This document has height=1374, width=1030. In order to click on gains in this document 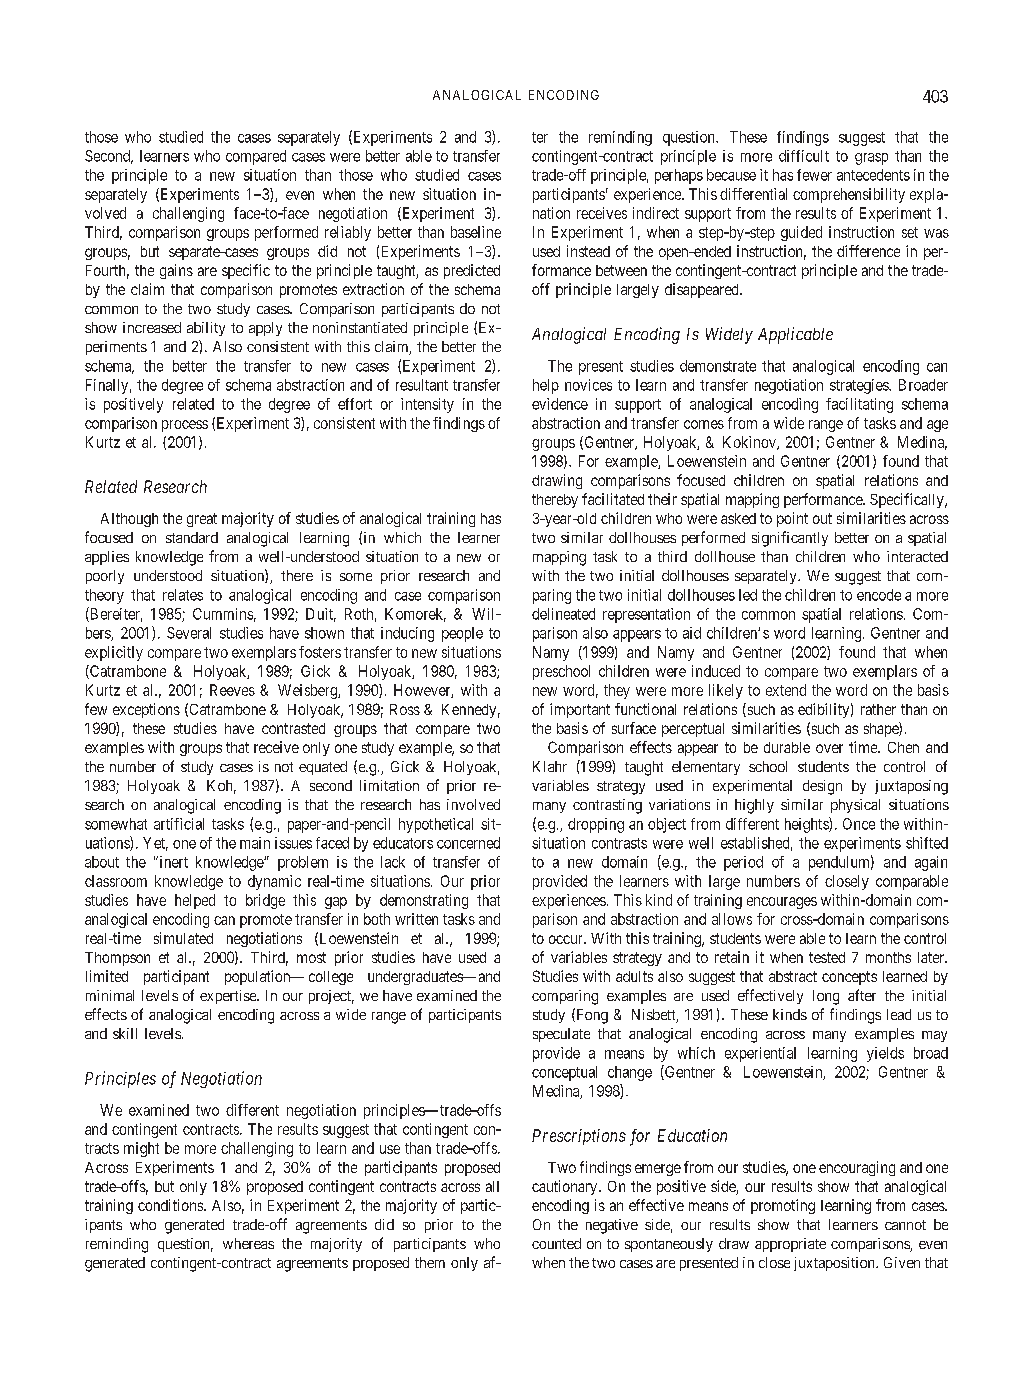, I will do `click(176, 271)`.
